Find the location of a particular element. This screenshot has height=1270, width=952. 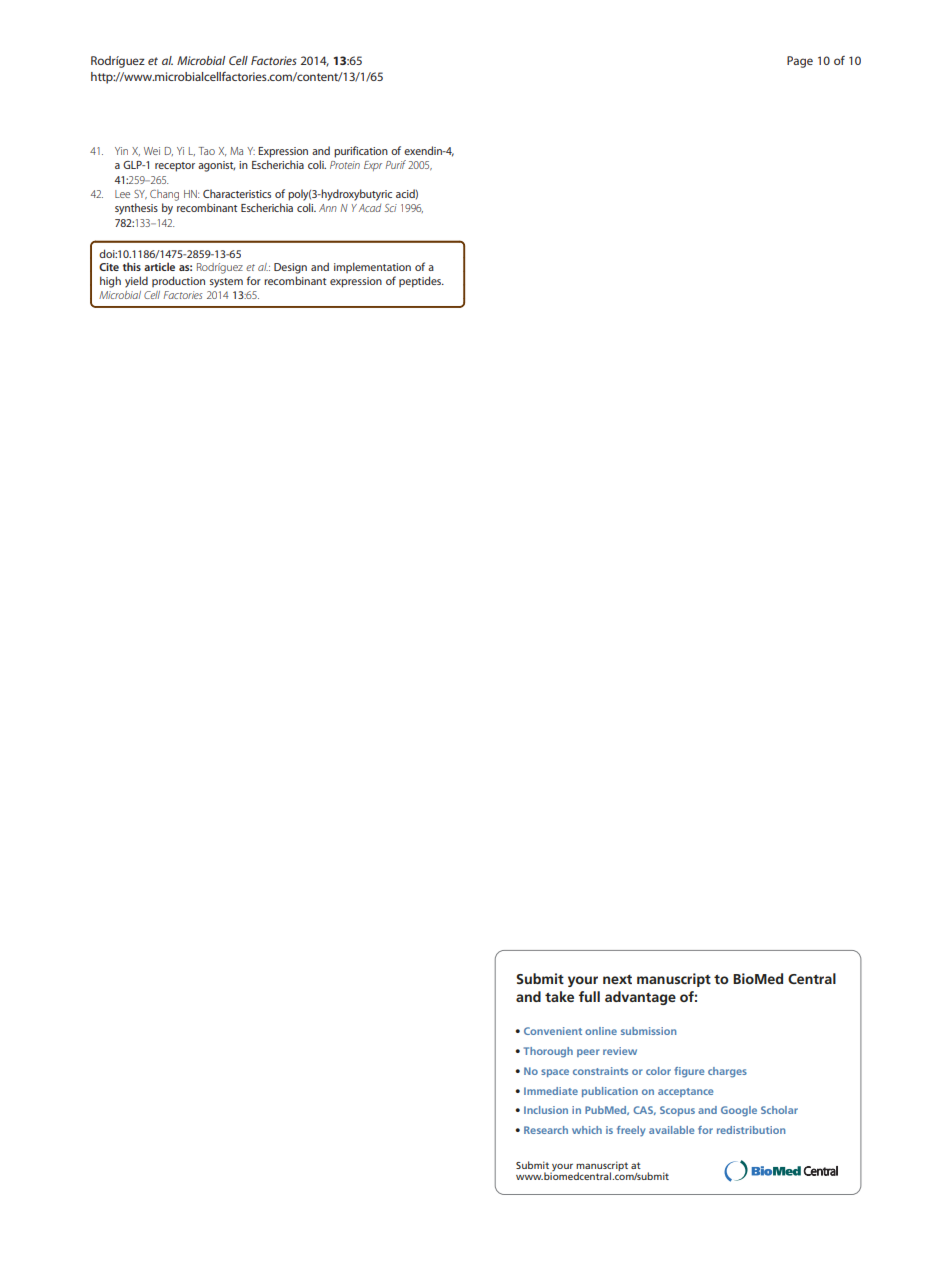

next is located at coordinates (617, 979).
